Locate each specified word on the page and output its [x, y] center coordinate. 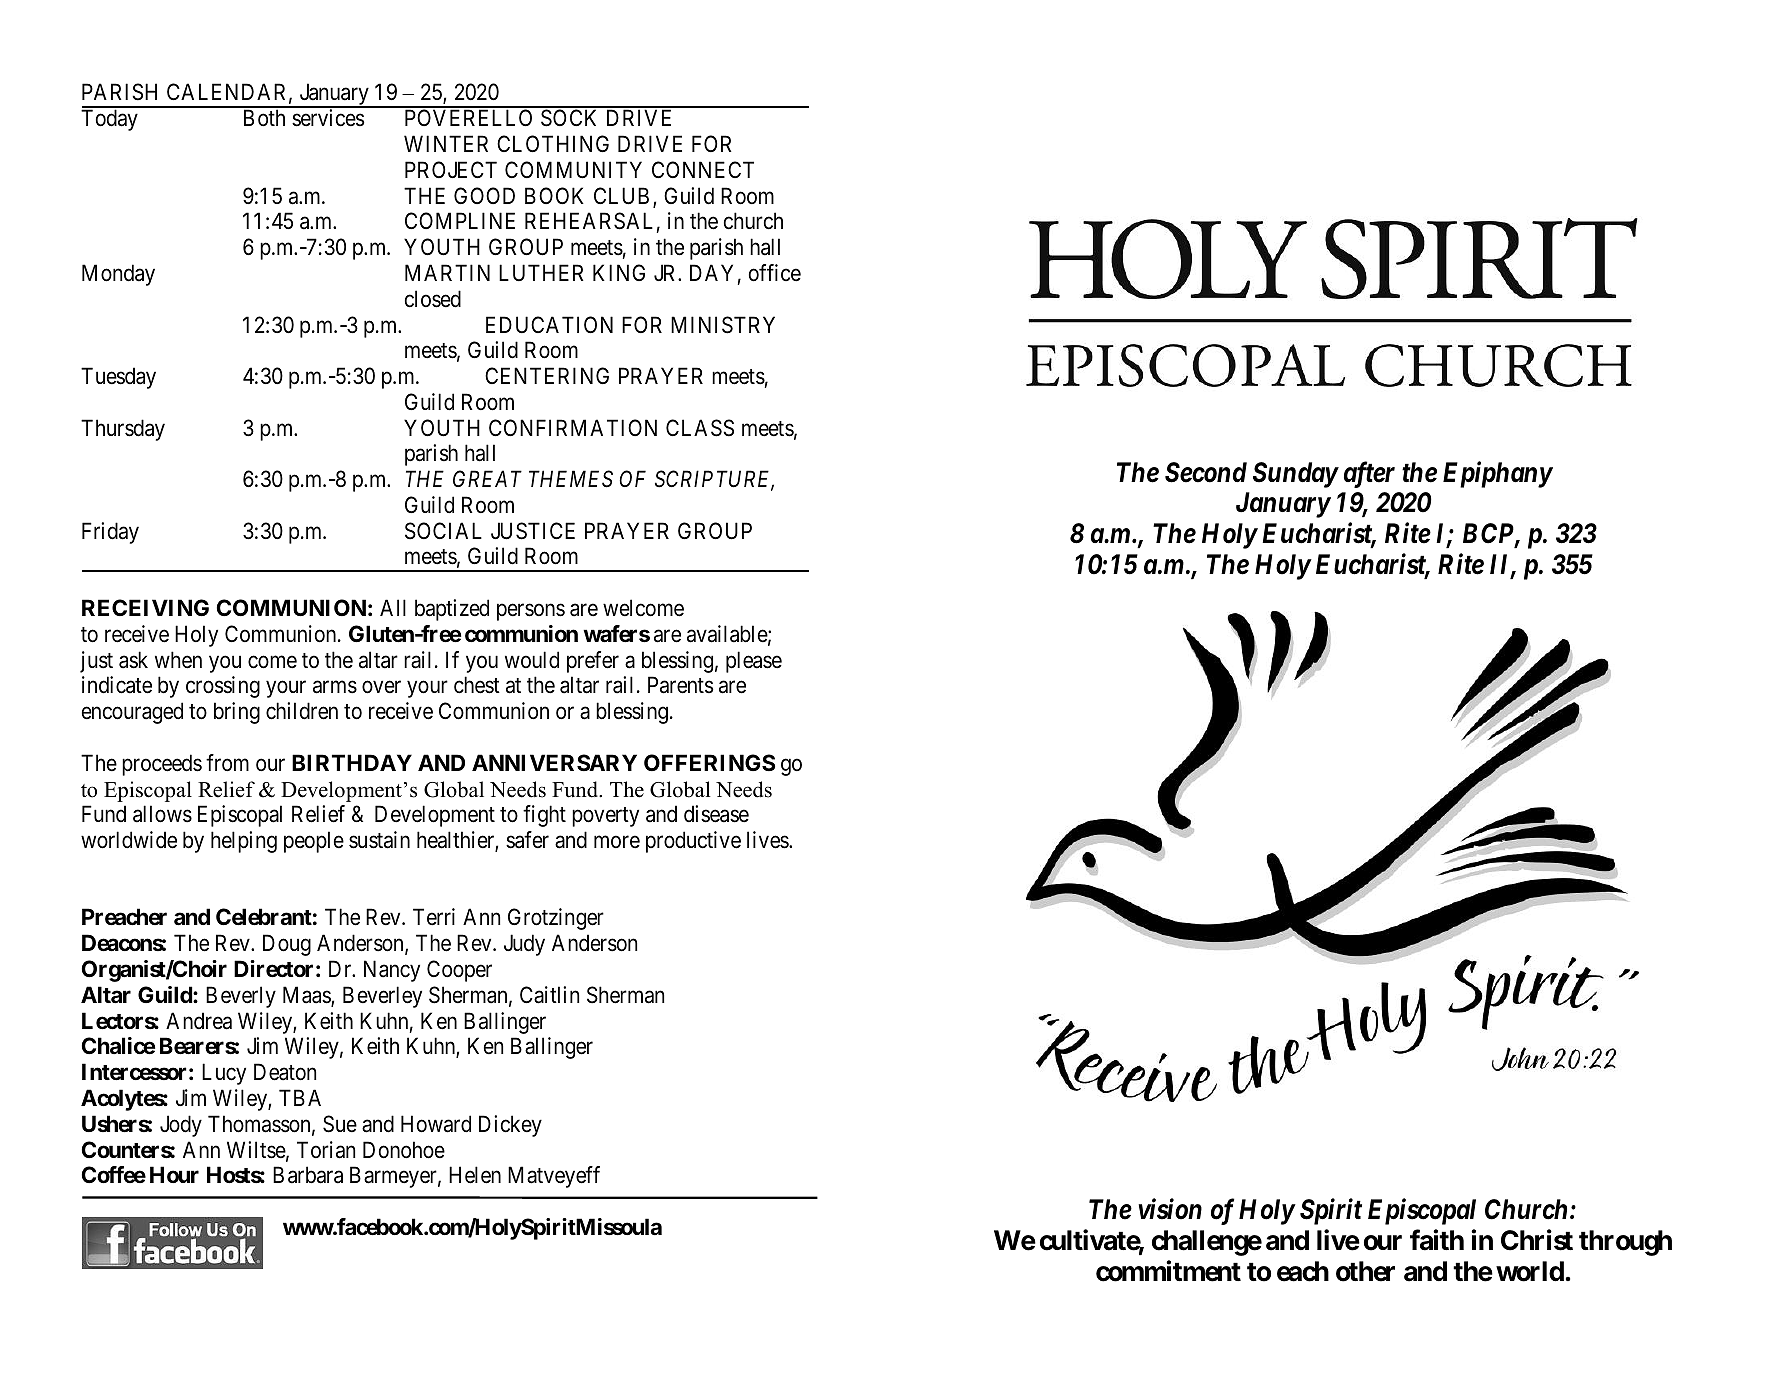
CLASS [700, 428]
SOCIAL [443, 531]
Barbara [308, 1175]
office [775, 273]
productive [693, 842]
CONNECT [703, 169]
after [1369, 474]
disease [716, 814]
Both [264, 117]
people [314, 842]
